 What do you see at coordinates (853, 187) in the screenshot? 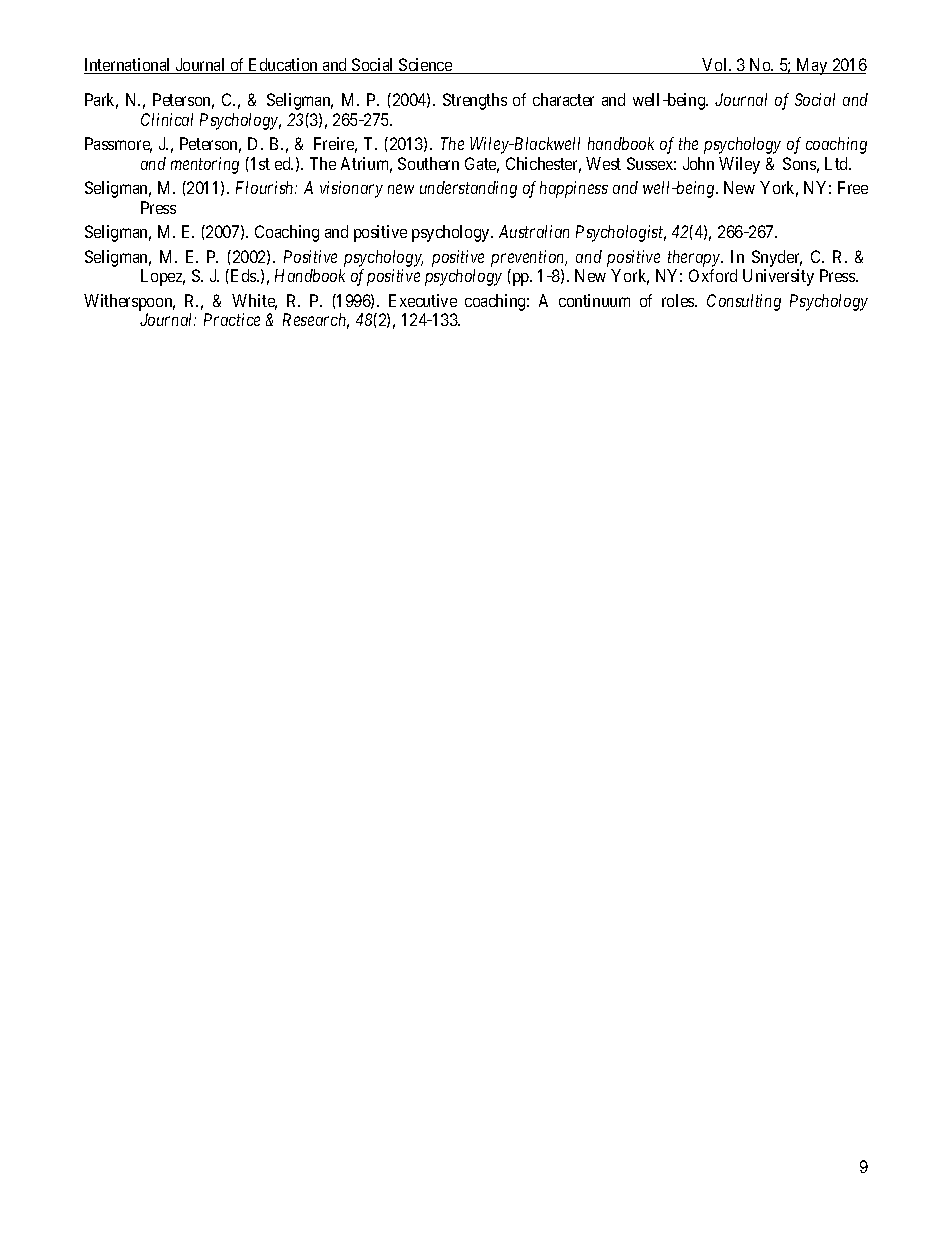
I see `Free` at bounding box center [853, 187].
